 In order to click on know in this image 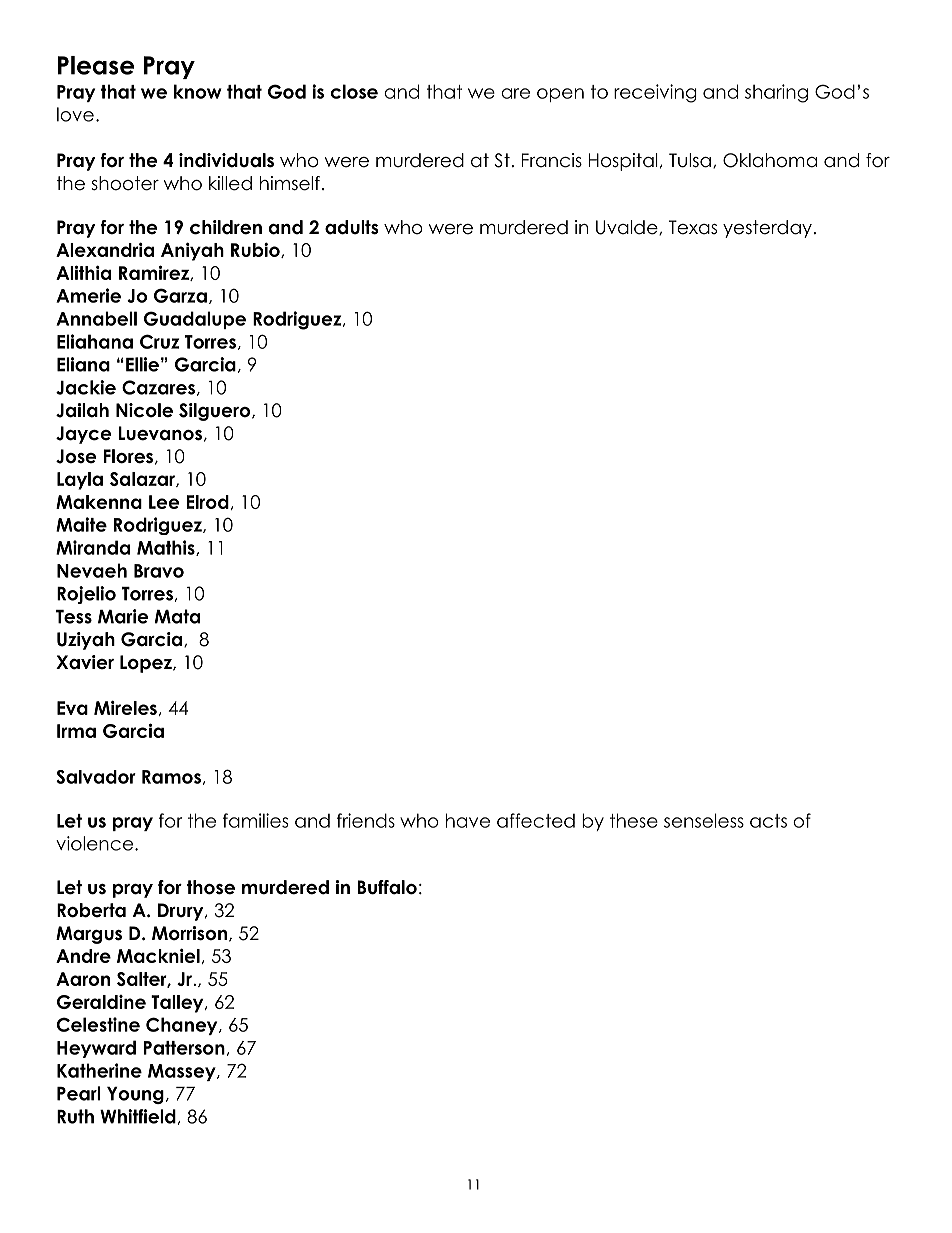, I will do `click(198, 91)`.
